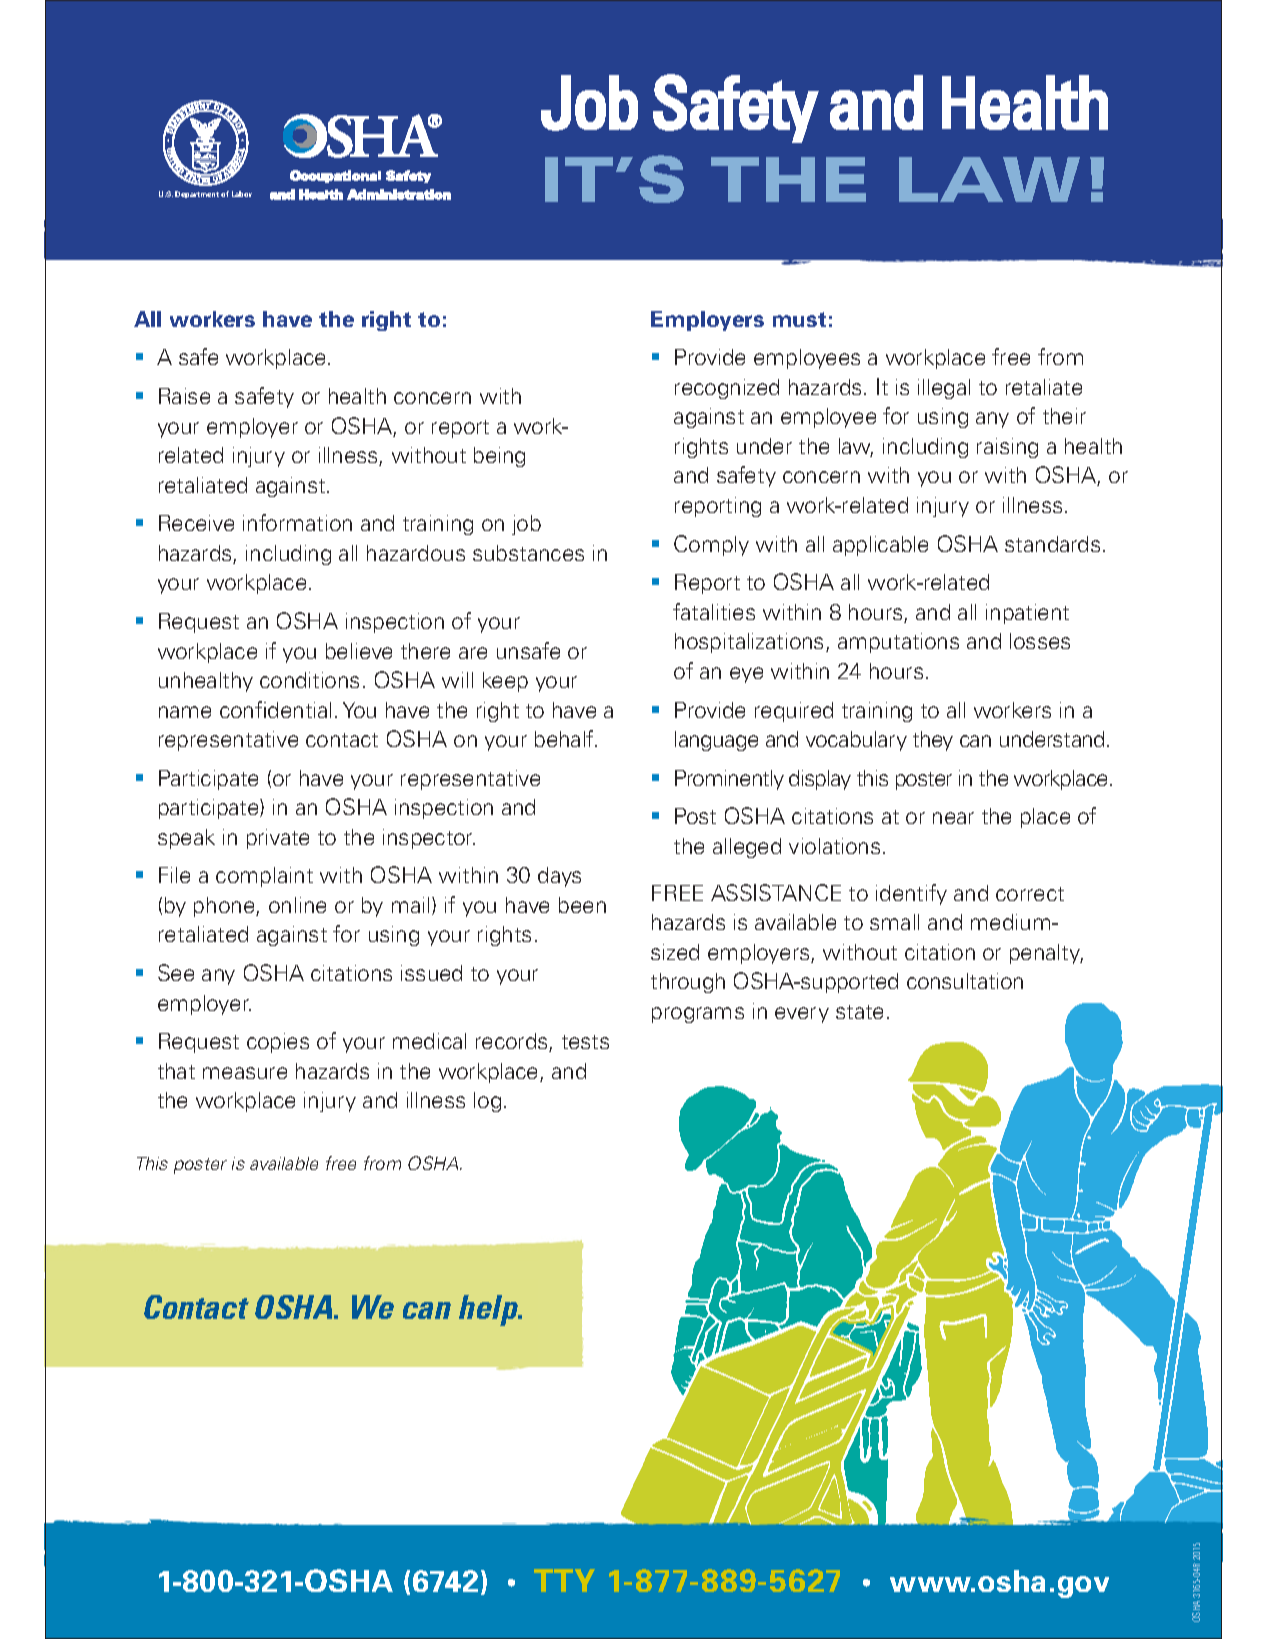  Describe the element at coordinates (487, 1102) in the screenshot. I see `log` at that location.
